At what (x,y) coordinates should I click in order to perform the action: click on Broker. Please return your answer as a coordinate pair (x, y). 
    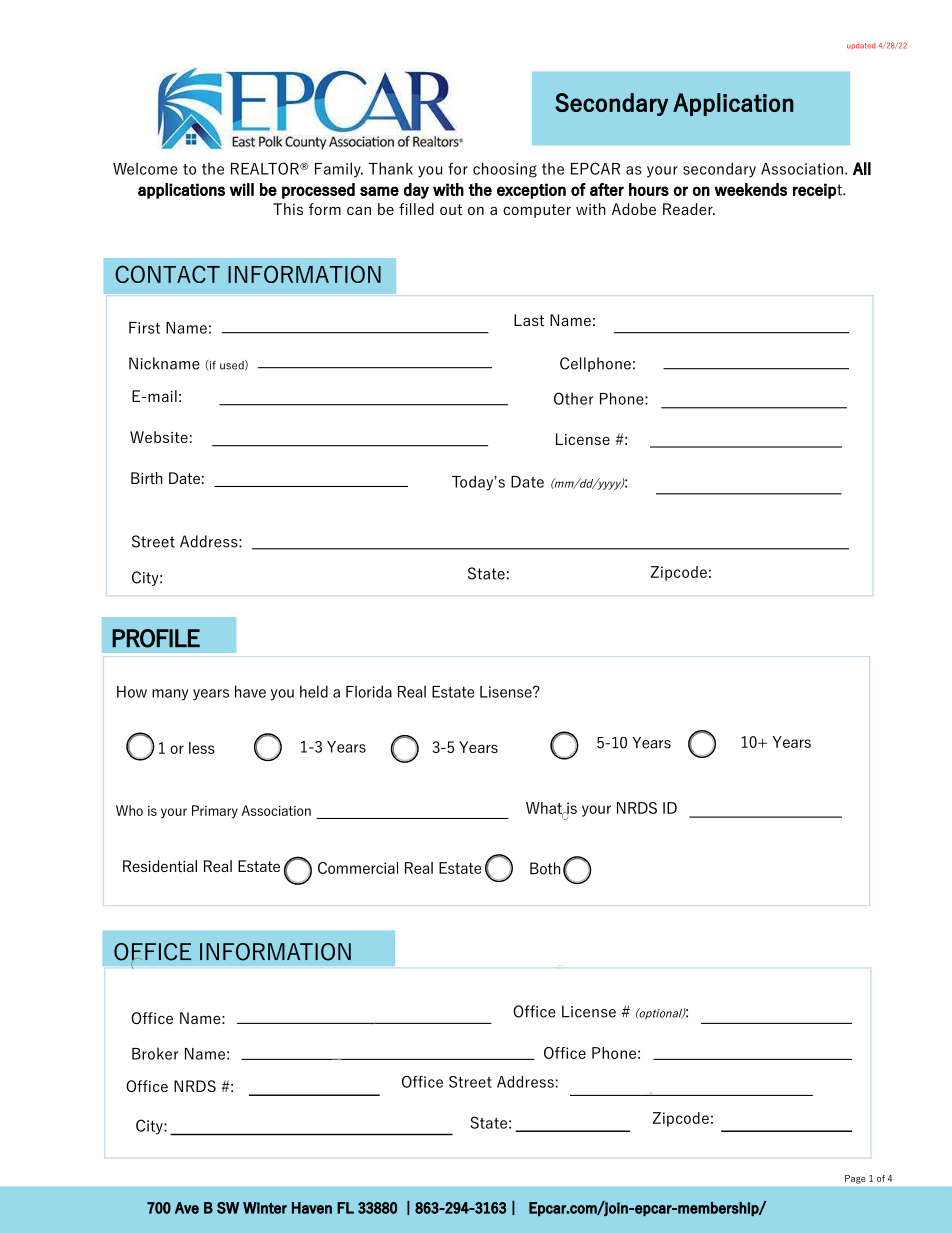
    Looking at the image, I should click on (155, 1053).
